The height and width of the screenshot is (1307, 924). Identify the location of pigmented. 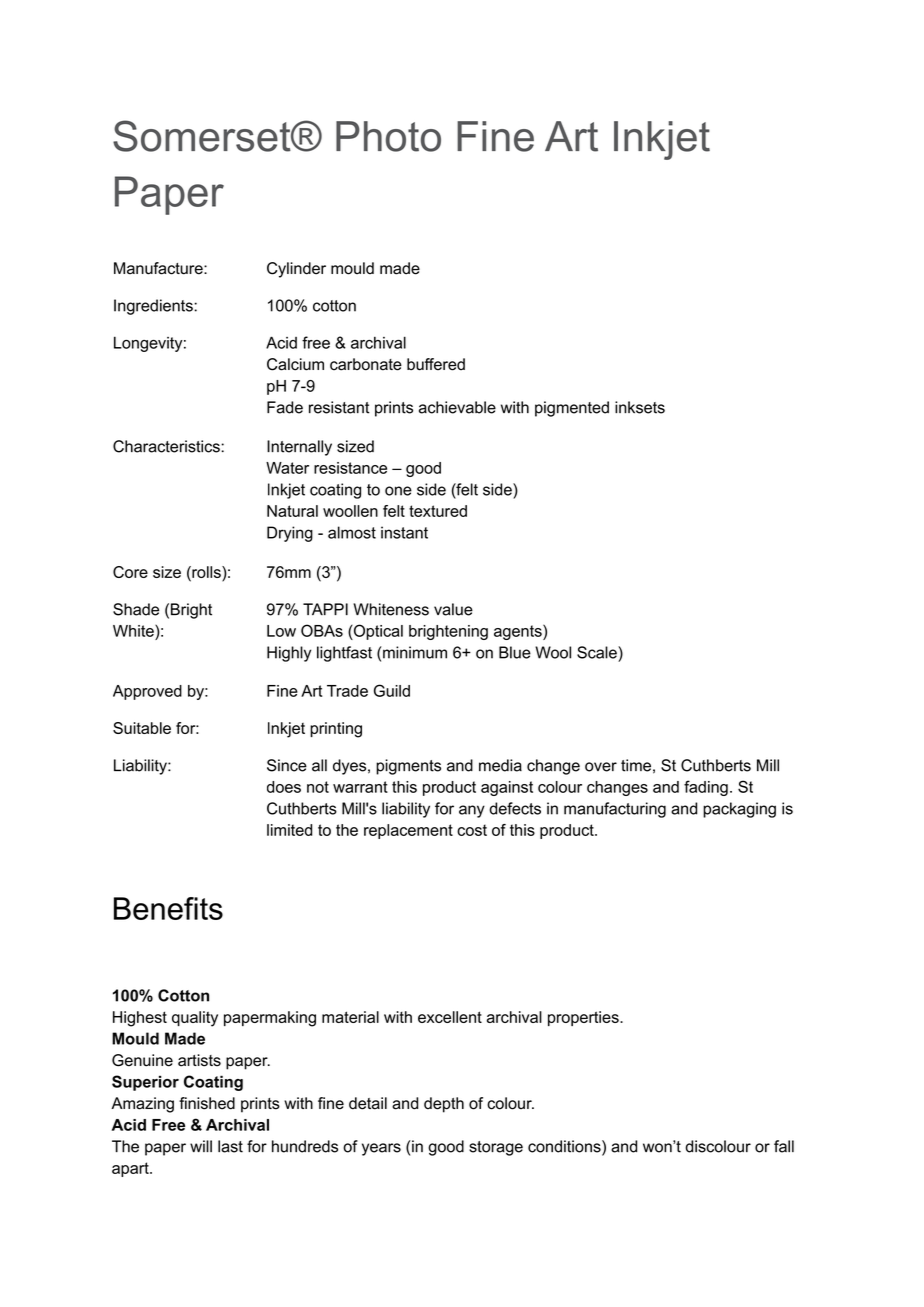
(572, 409).
